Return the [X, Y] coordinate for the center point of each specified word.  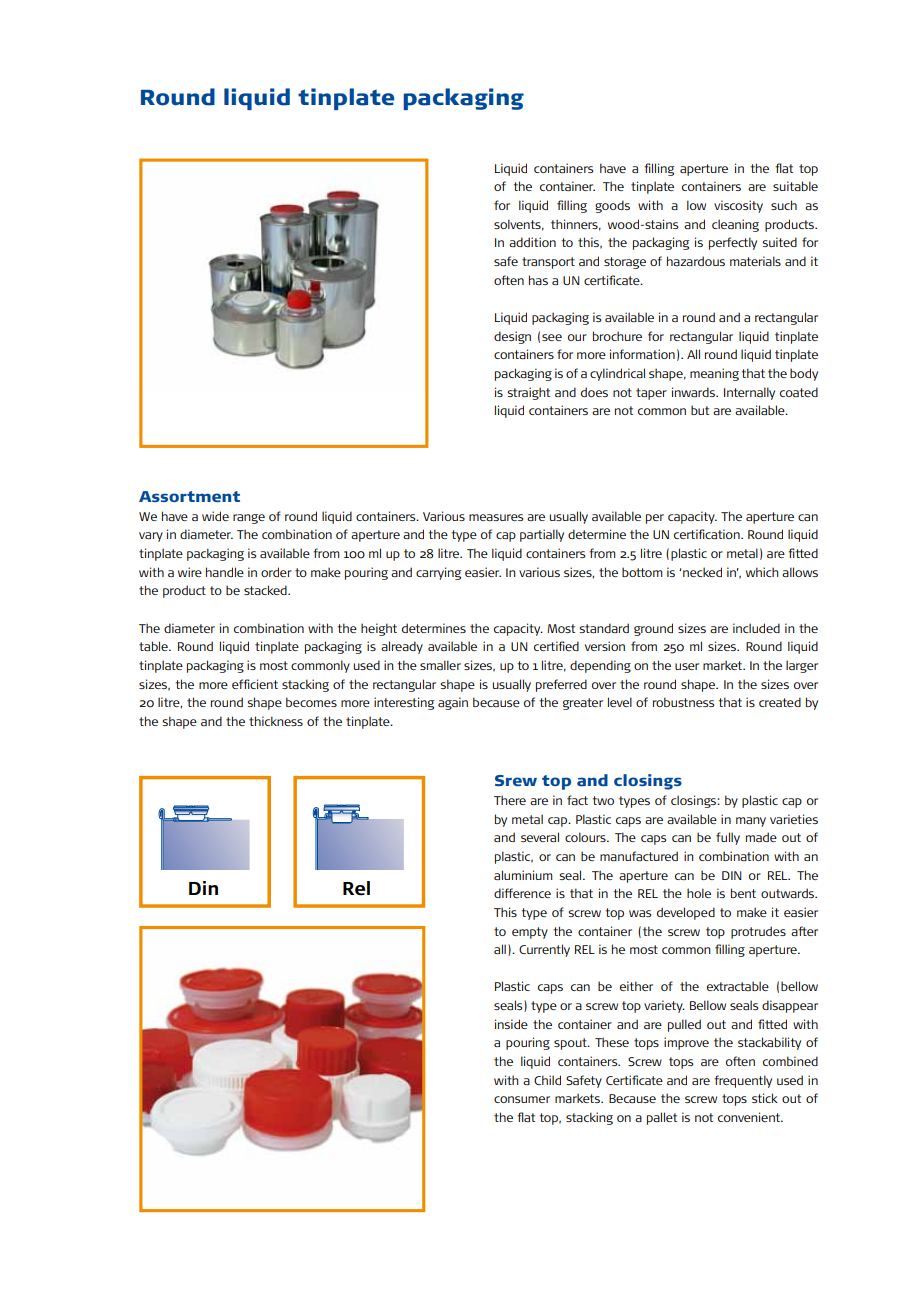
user [687, 666]
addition [532, 242]
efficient [255, 684]
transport [548, 263]
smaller [440, 665]
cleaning [735, 225]
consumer [522, 1099]
